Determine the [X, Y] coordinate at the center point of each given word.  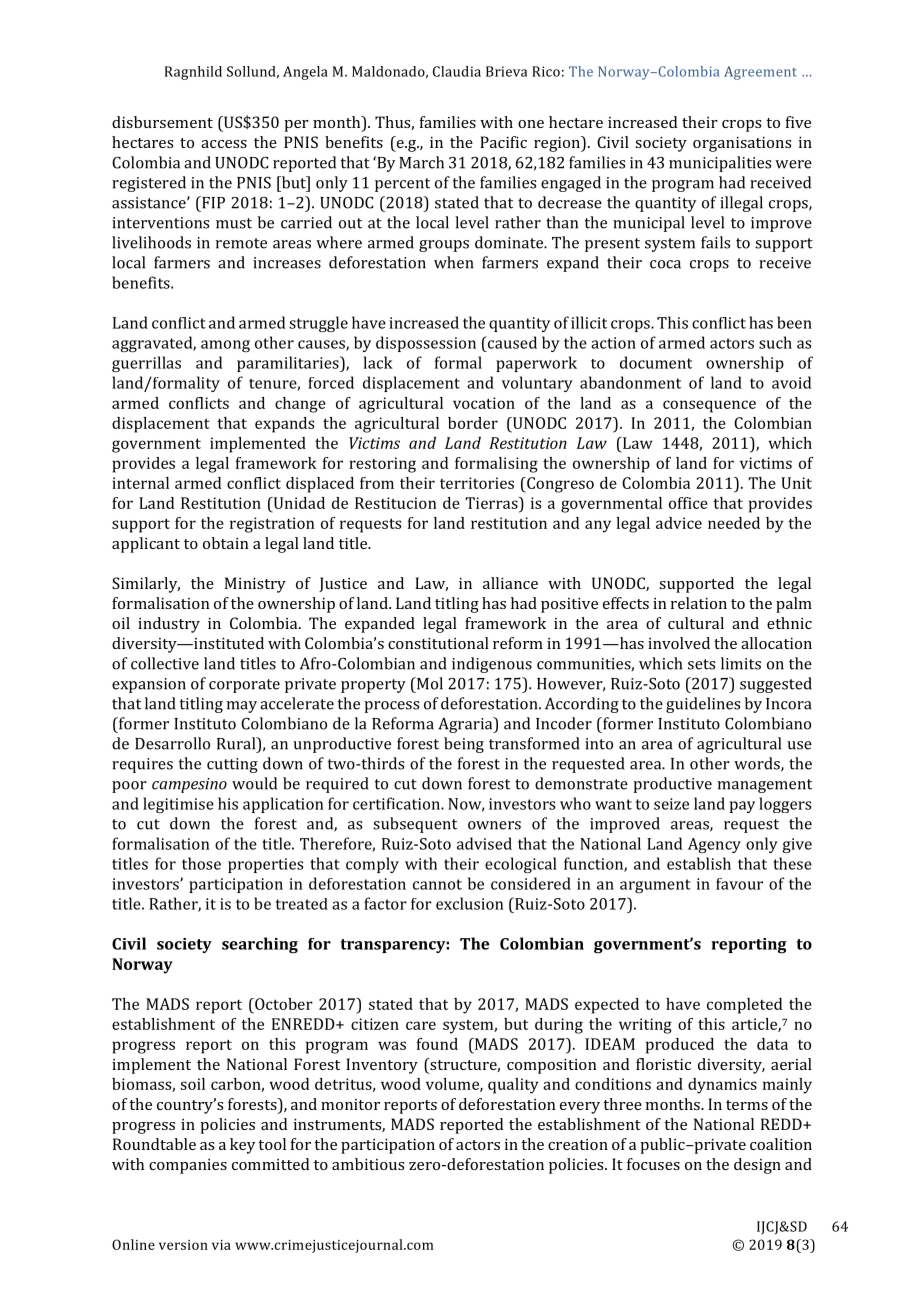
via [221, 1245]
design [757, 1166]
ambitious [368, 1164]
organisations [742, 144]
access [224, 144]
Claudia [457, 71]
